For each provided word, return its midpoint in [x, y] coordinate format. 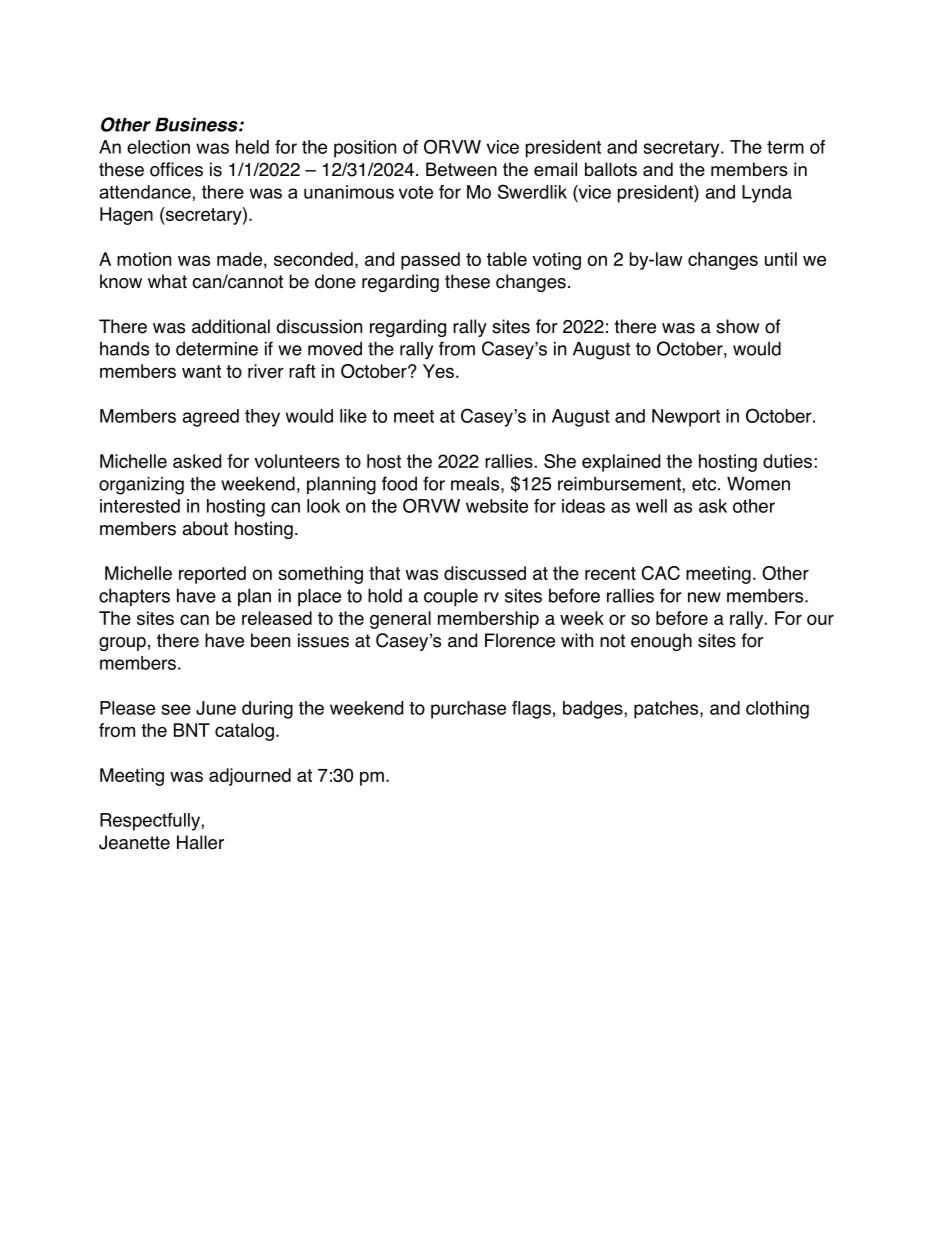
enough [661, 642]
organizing [141, 486]
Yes [438, 371]
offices [176, 169]
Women [758, 484]
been [270, 640]
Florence [520, 640]
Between [461, 169]
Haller [200, 842]
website [497, 506]
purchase [468, 710]
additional [231, 326]
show [738, 326]
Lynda [767, 194]
